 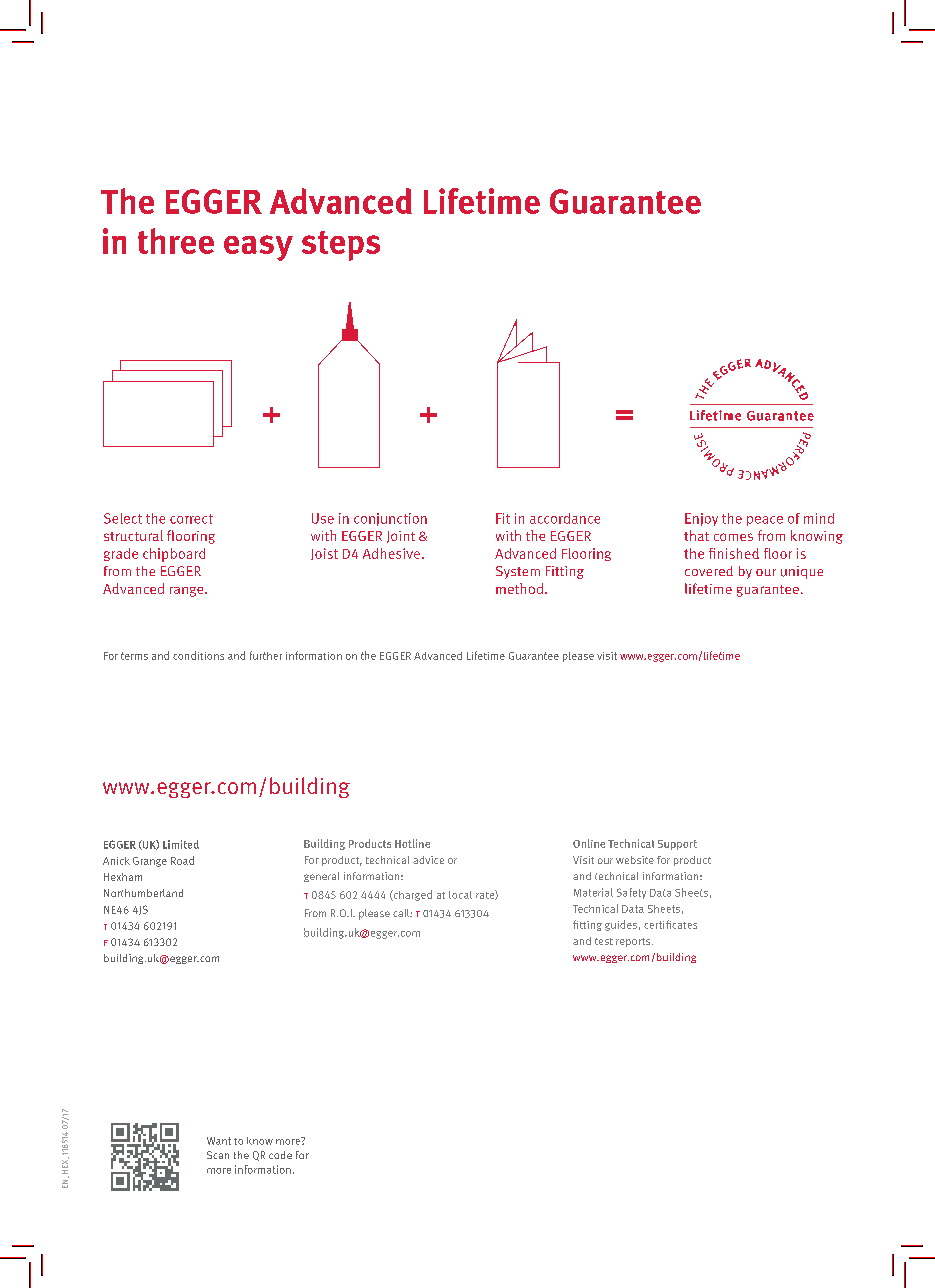 What do you see at coordinates (280, 1155) in the screenshot?
I see `code` at bounding box center [280, 1155].
